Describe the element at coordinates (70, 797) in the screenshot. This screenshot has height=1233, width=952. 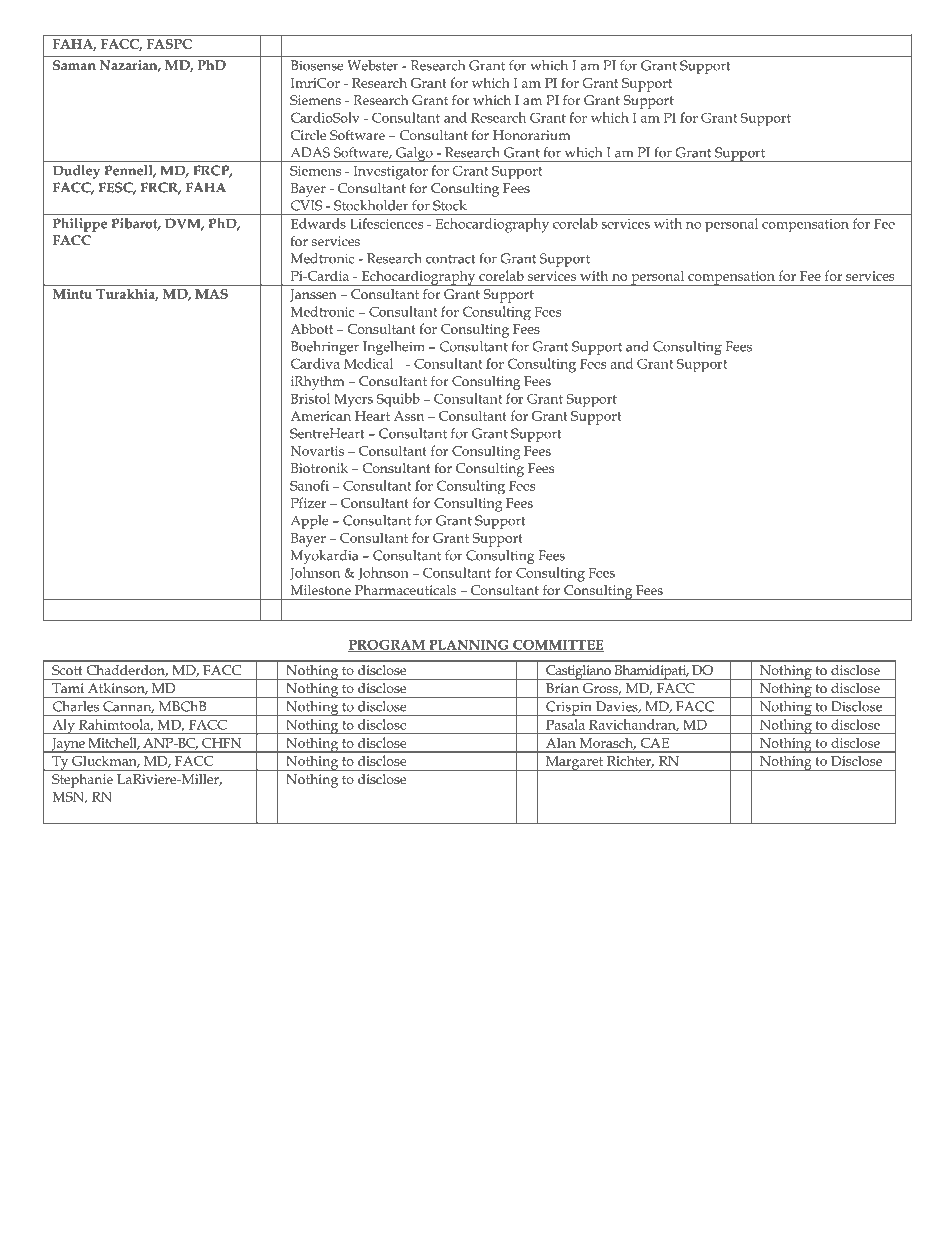
I see `MSN` at that location.
